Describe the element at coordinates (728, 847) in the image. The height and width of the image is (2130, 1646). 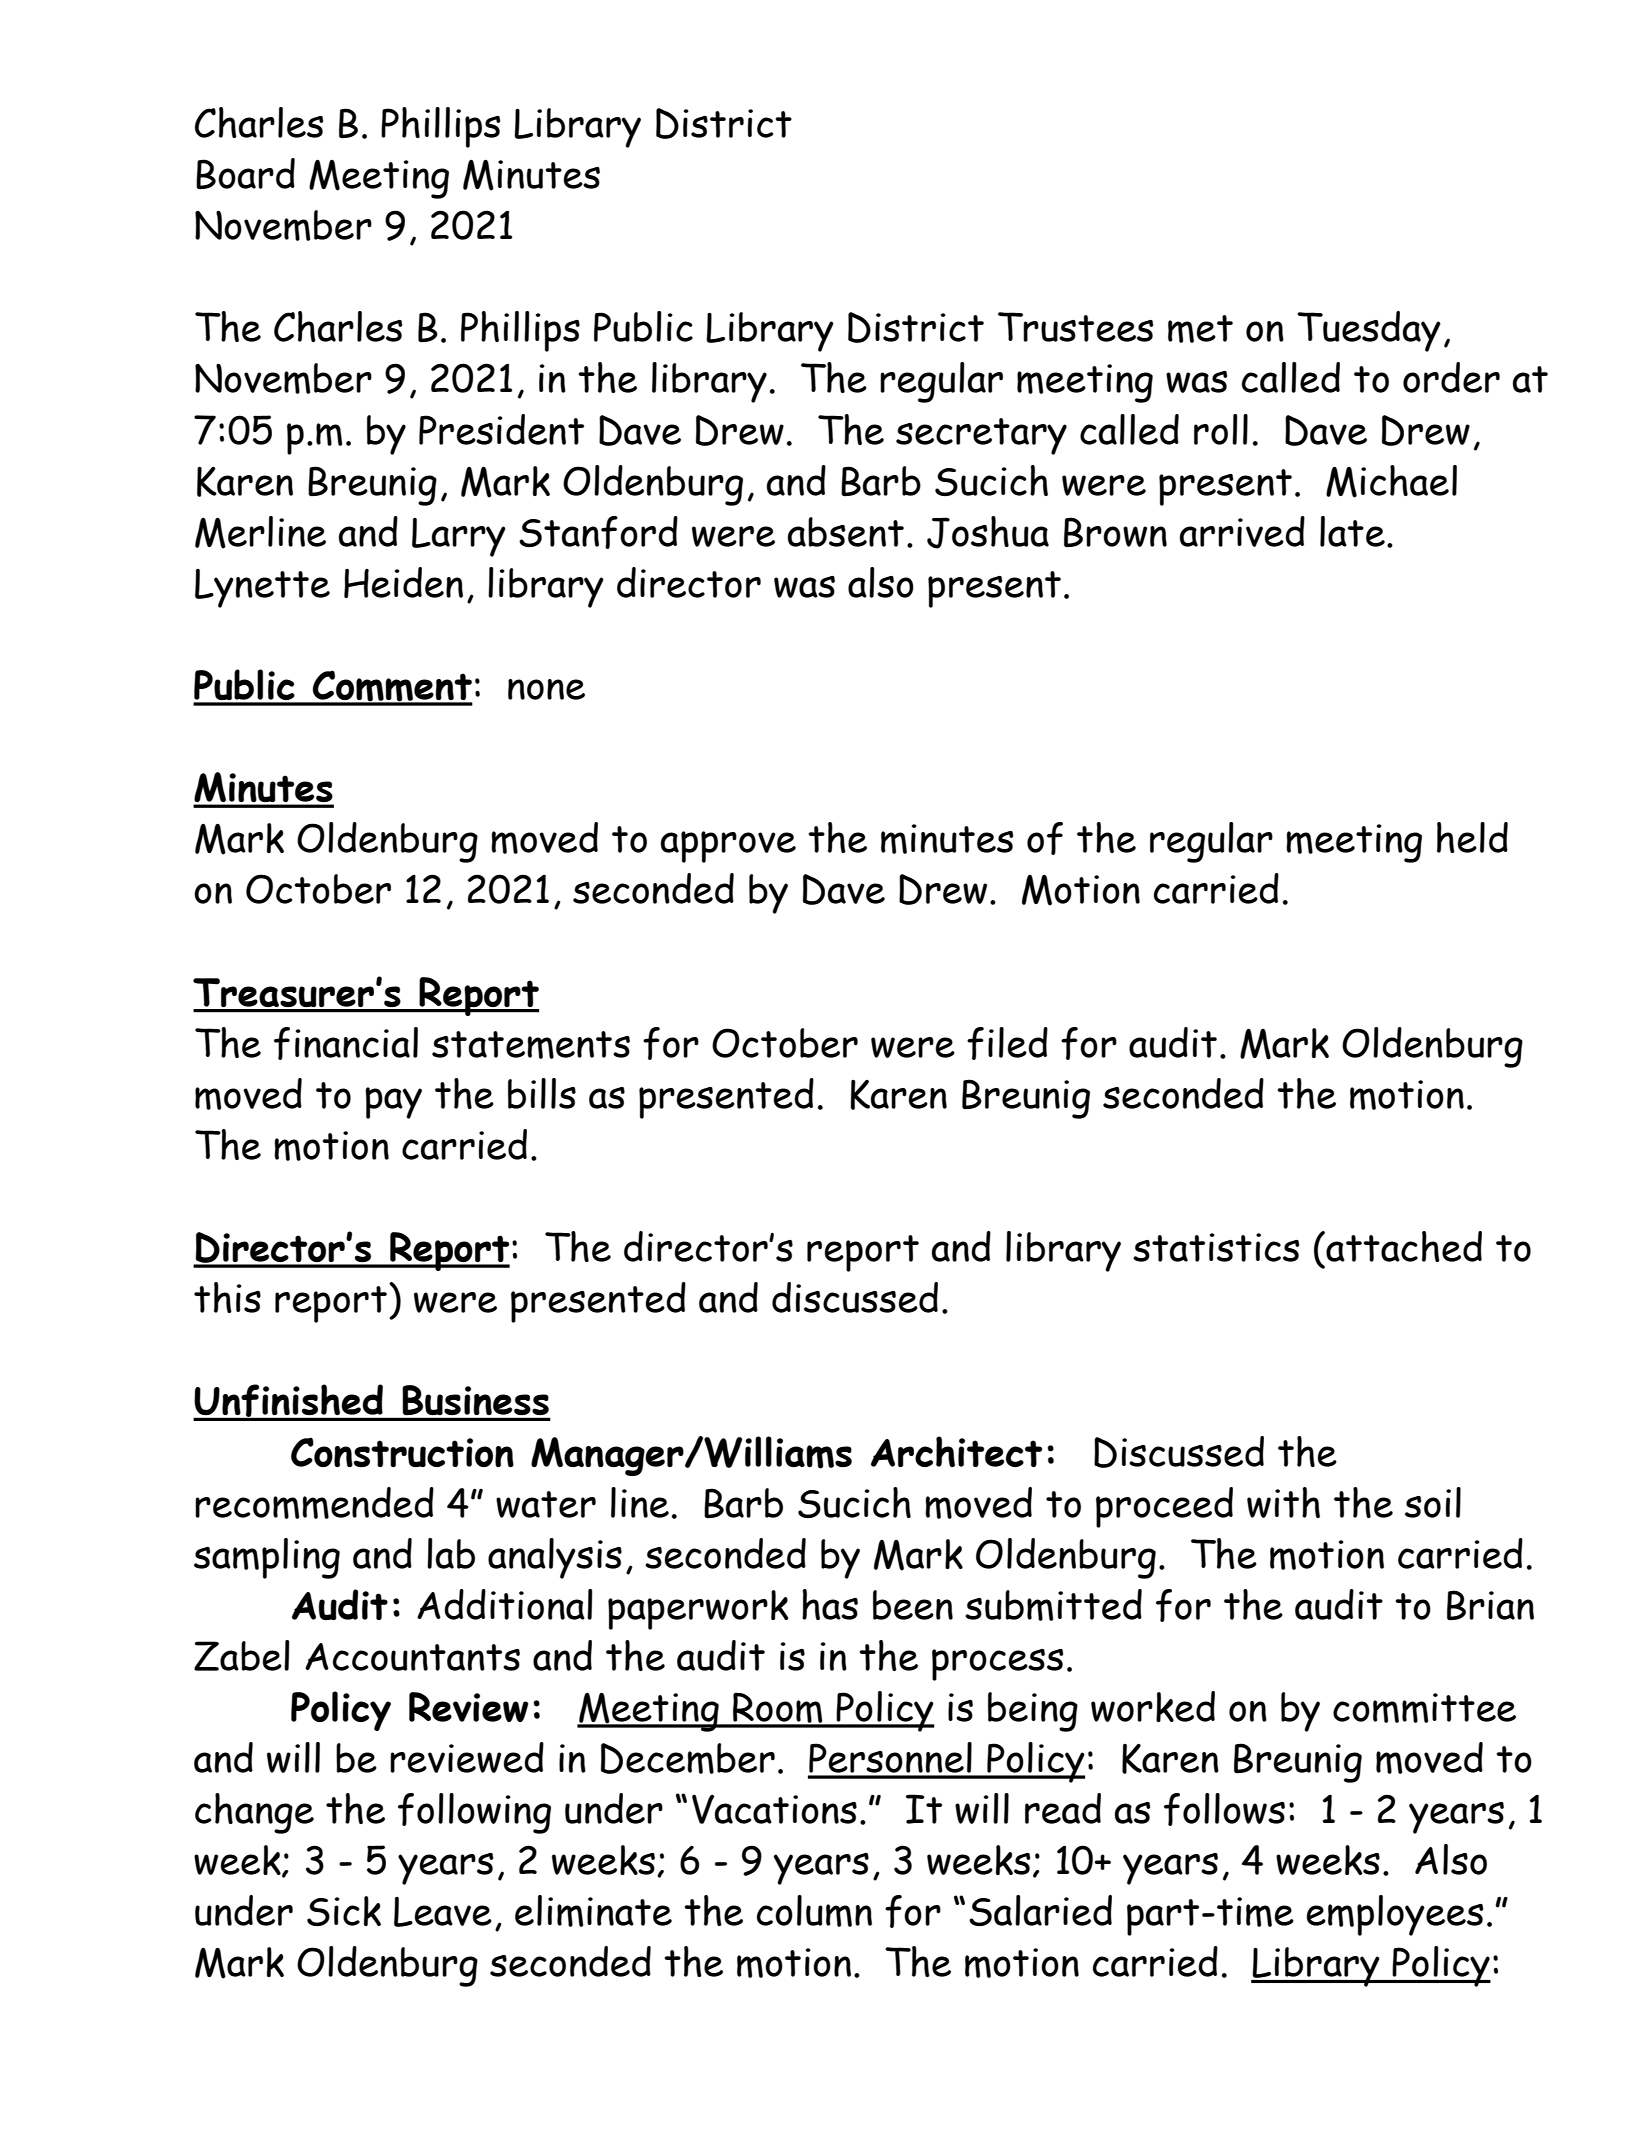
I see `approve` at that location.
